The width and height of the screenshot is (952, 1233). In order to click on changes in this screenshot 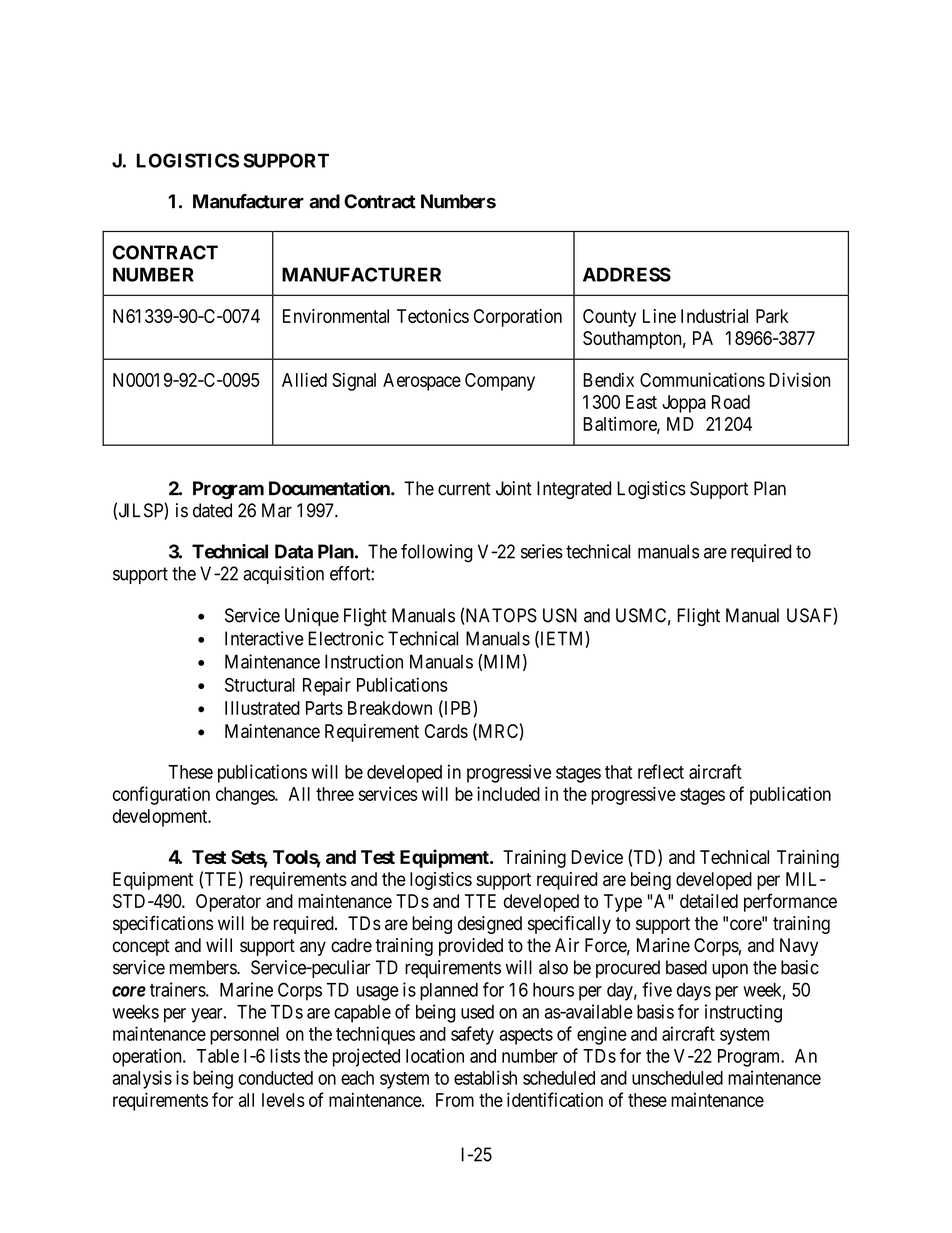, I will do `click(246, 796)`.
